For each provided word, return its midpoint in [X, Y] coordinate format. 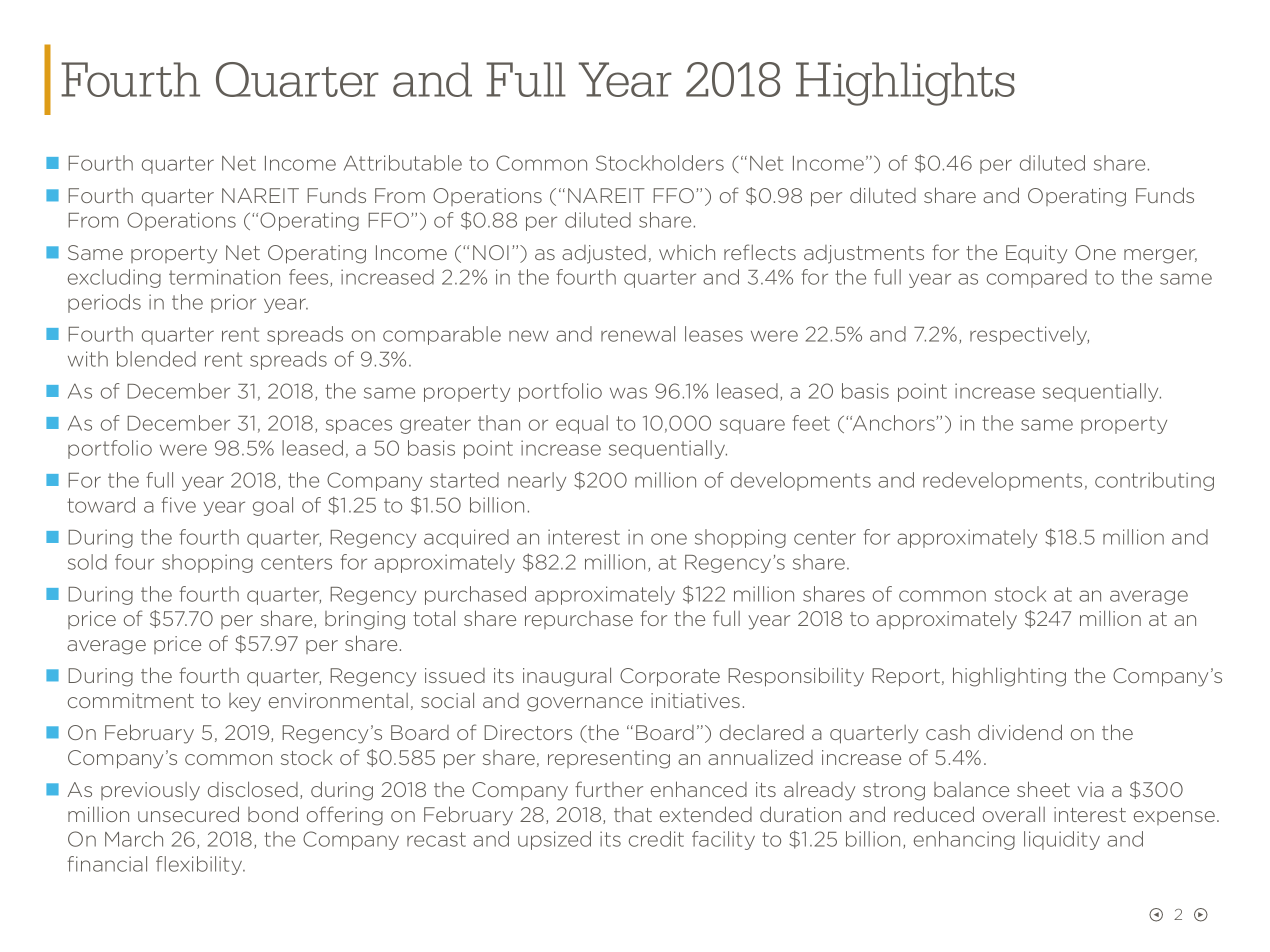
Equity [1036, 254]
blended [156, 359]
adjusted [604, 254]
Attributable [403, 163]
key [245, 702]
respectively [1029, 335]
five [178, 505]
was [628, 393]
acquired [466, 538]
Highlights [905, 84]
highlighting [1009, 677]
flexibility [200, 865]
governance [585, 704]
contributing [1154, 481]
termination [224, 277]
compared [1037, 278]
